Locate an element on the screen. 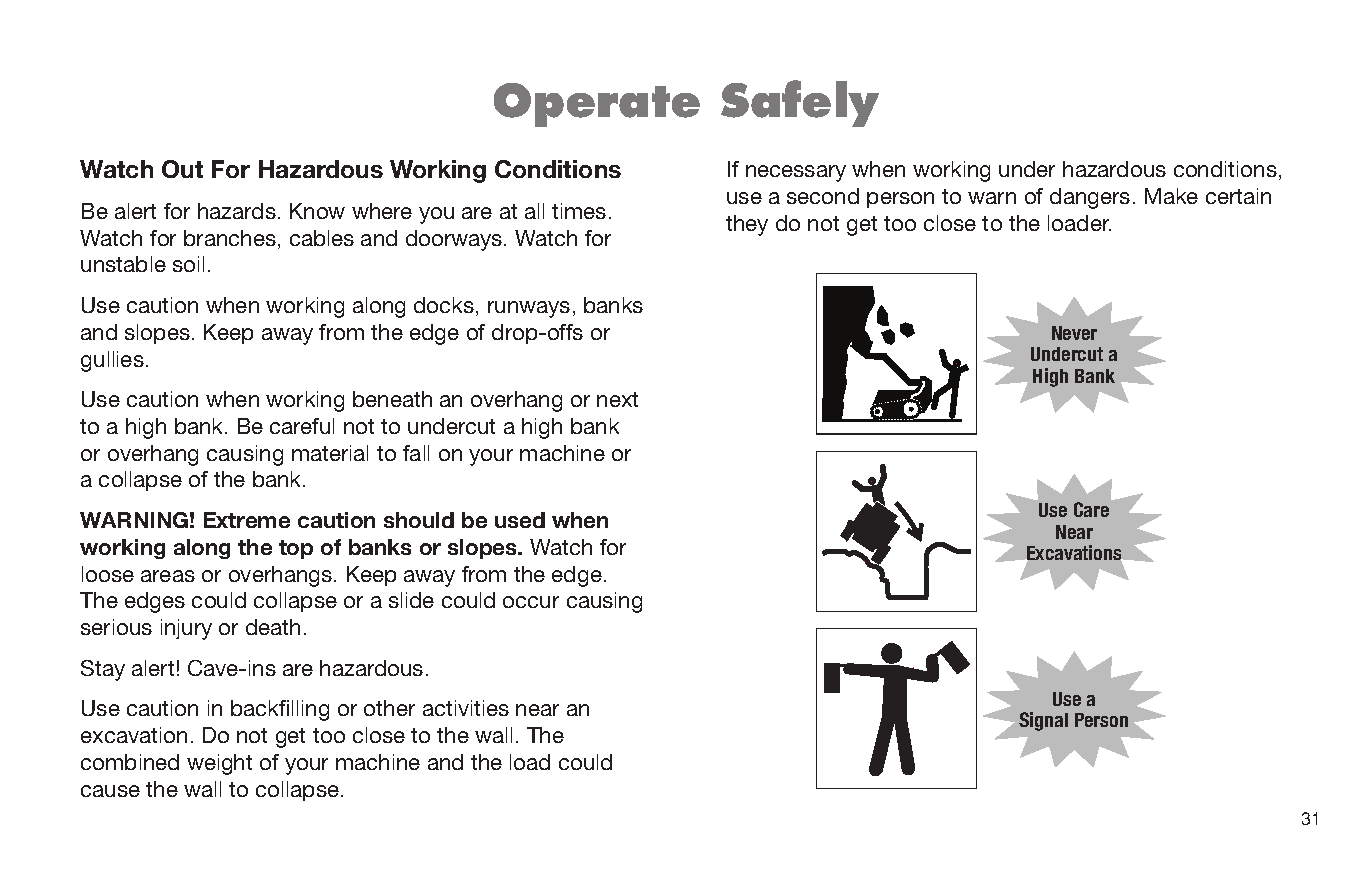 The width and height of the screenshot is (1372, 887). Operate is located at coordinates (597, 105).
